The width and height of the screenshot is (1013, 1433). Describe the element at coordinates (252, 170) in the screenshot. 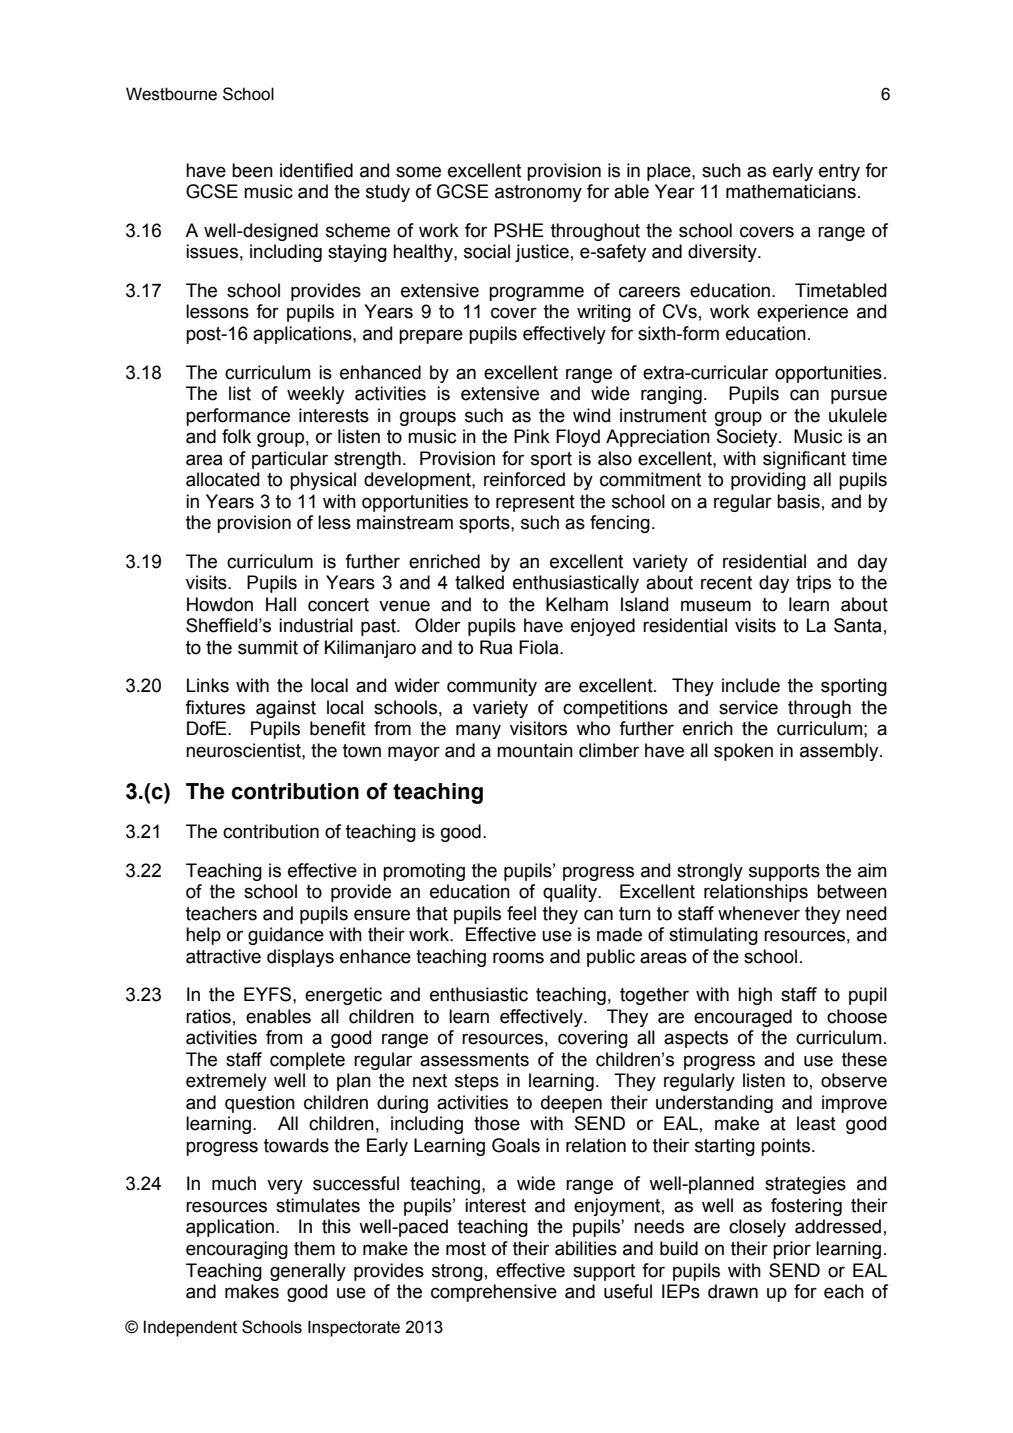

I see `been` at that location.
